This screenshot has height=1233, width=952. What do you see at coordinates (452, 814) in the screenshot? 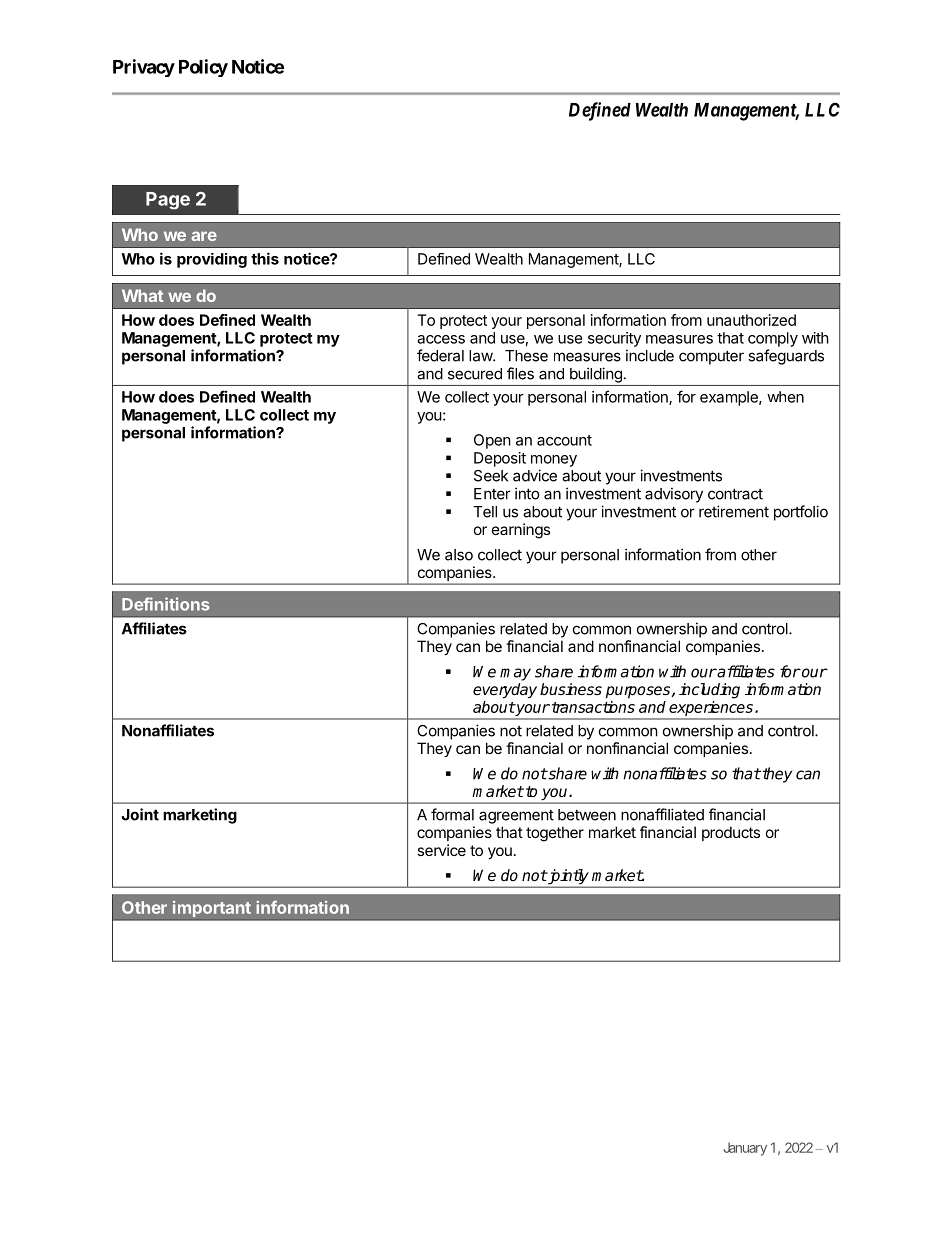
I see `formal` at bounding box center [452, 814].
